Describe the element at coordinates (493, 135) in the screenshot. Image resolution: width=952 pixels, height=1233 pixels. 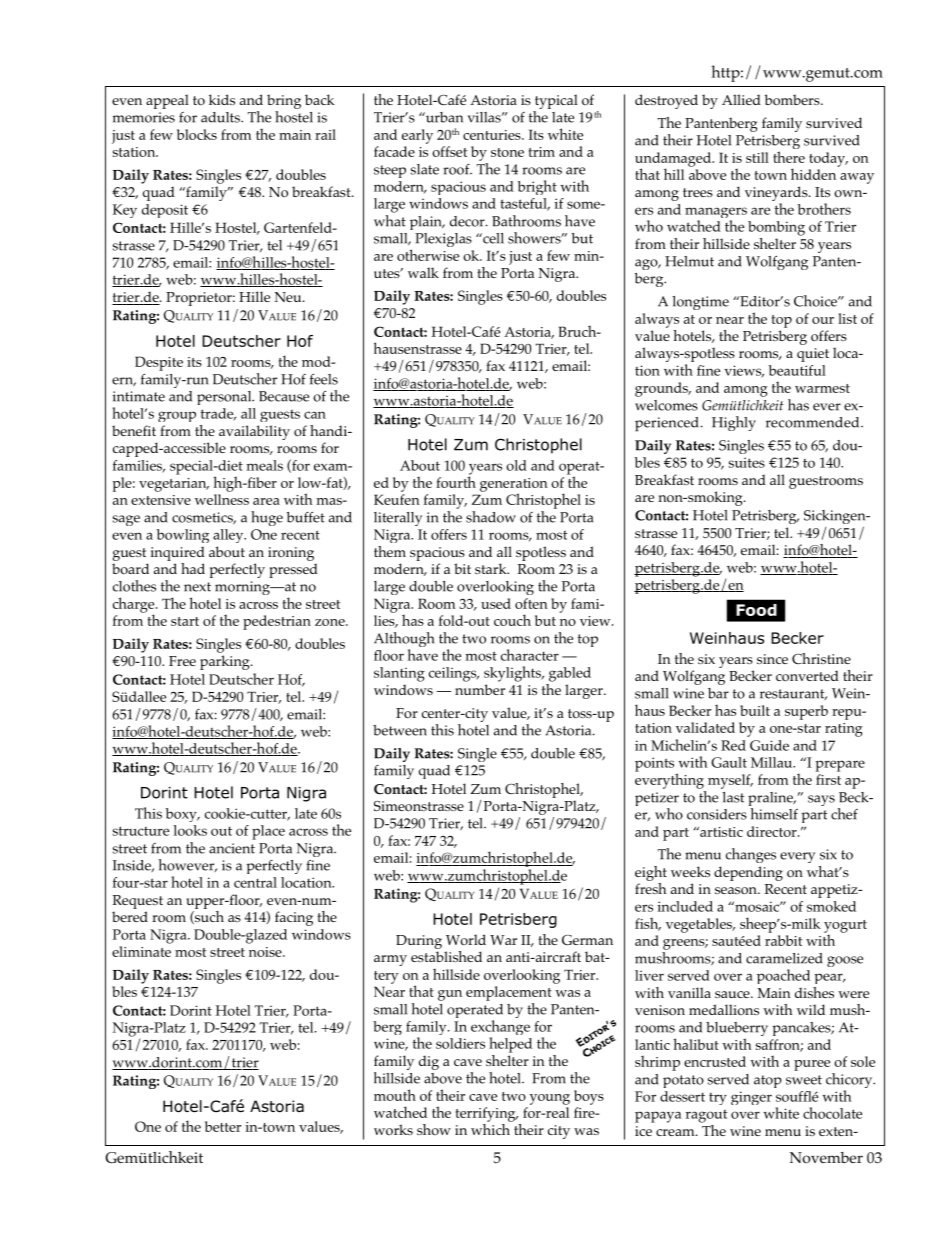
I see `centuries` at that location.
